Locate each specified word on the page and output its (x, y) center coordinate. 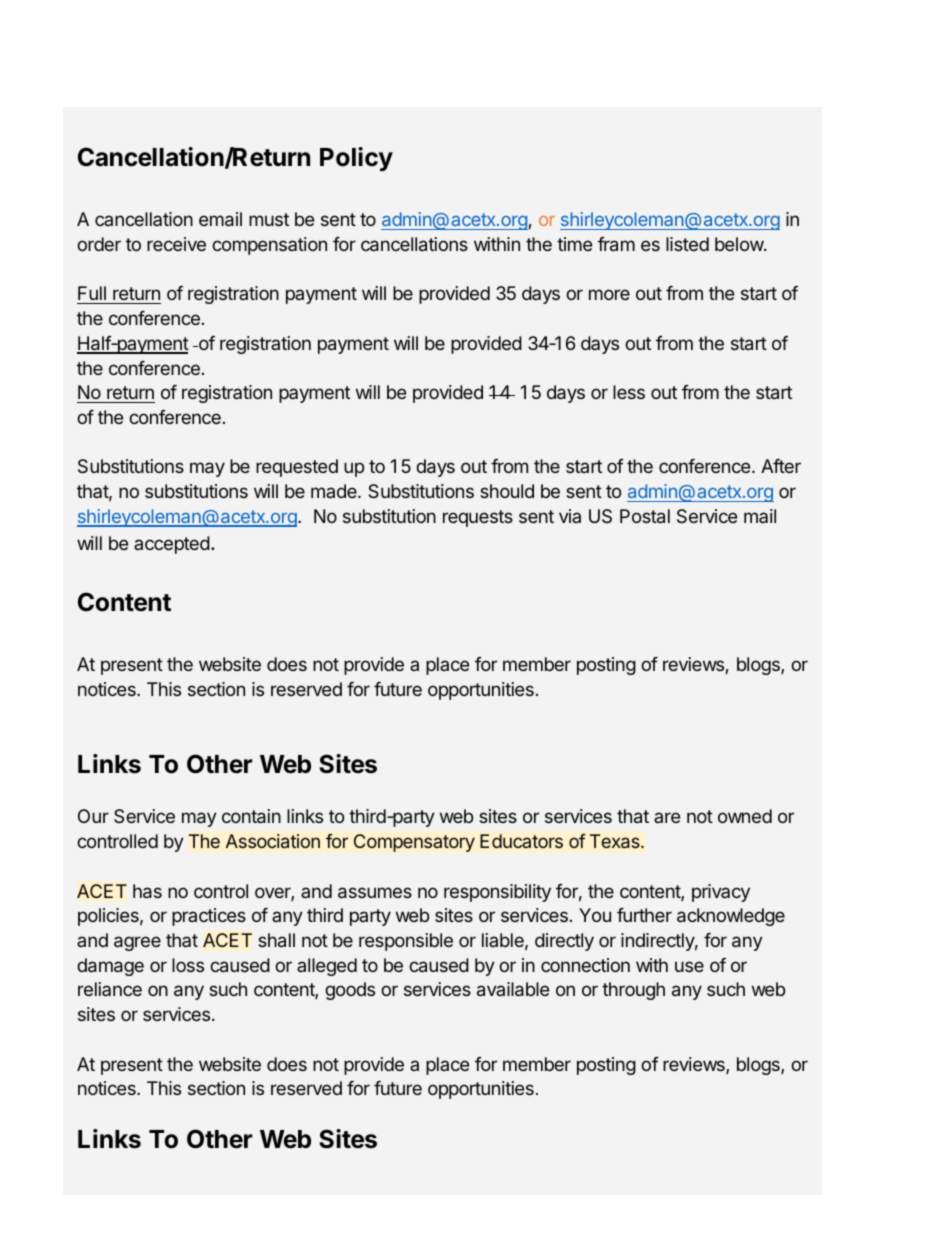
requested (297, 468)
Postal (645, 516)
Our (93, 816)
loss (188, 965)
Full (92, 295)
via (570, 516)
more (609, 294)
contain (251, 816)
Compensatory (414, 843)
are (667, 817)
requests (478, 518)
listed (687, 244)
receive (176, 244)
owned (745, 816)
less (629, 392)
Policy (356, 159)
